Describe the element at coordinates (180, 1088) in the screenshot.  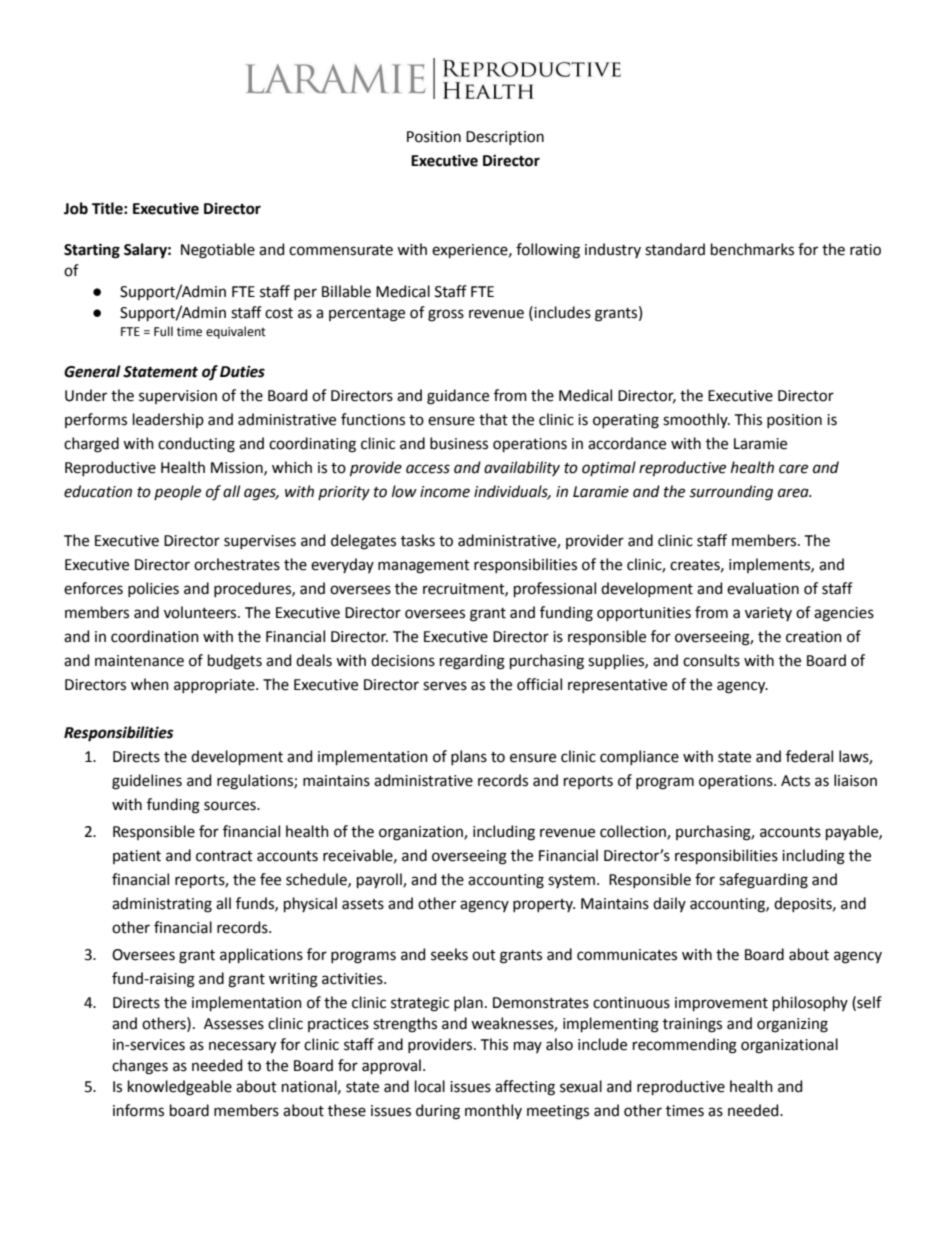
I see `knowledgeable` at that location.
